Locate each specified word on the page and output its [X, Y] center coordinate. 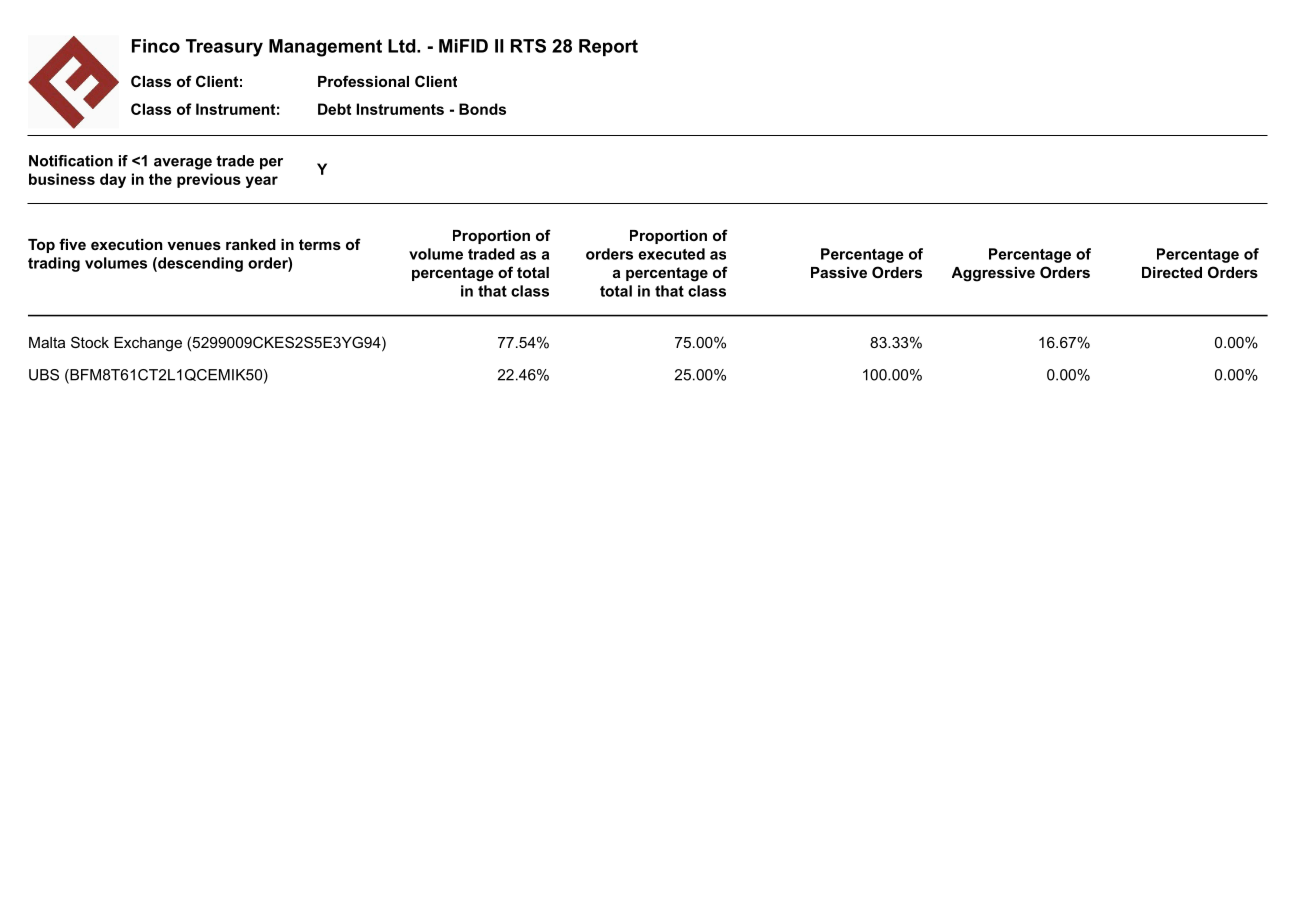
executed [671, 254]
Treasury [224, 48]
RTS [528, 46]
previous [209, 180]
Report [608, 47]
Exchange [148, 344]
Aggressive [993, 274]
